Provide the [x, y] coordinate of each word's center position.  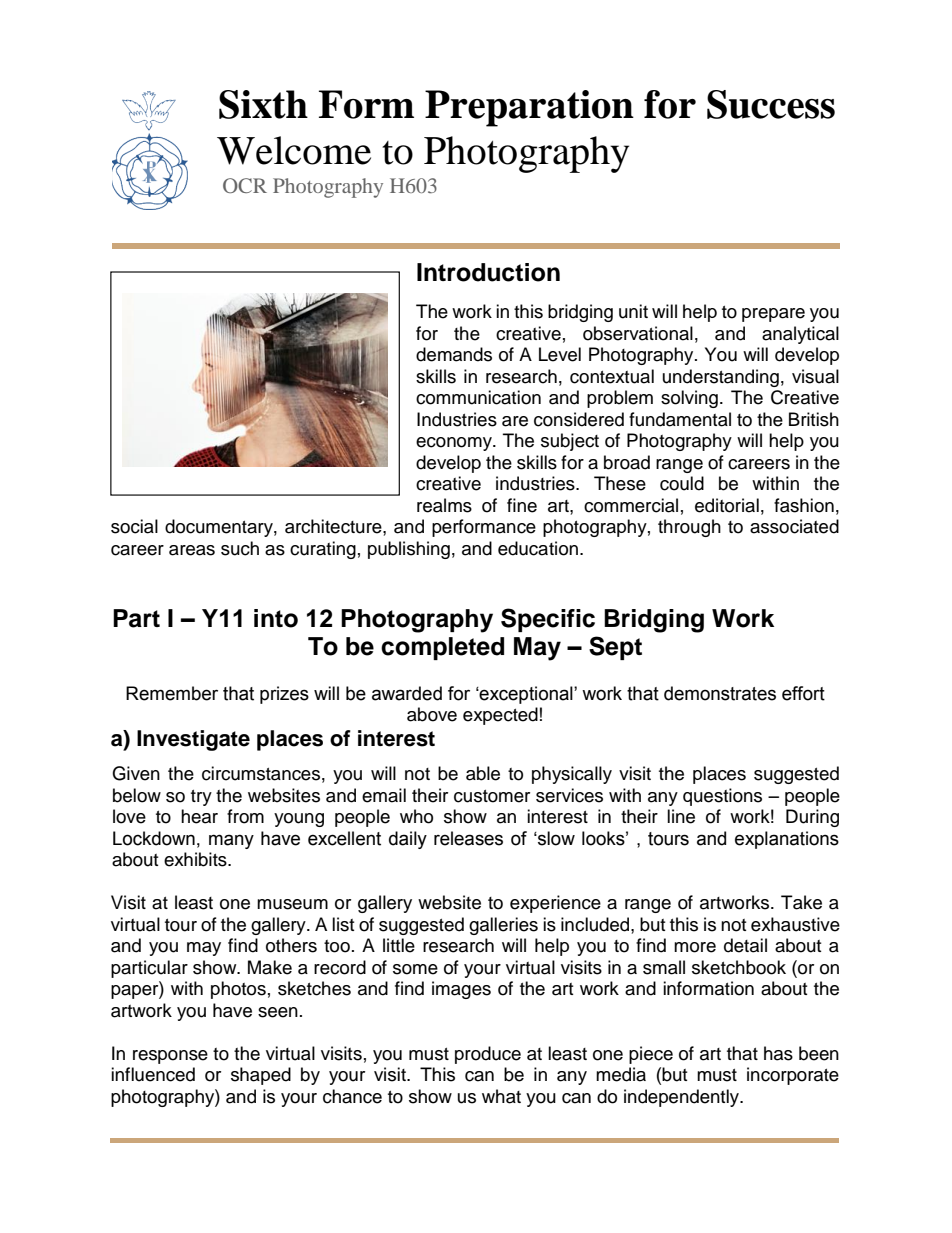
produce [488, 1055]
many [231, 841]
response [170, 1057]
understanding [721, 378]
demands [454, 354]
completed [442, 648]
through [689, 528]
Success [771, 104]
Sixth [263, 104]
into [276, 618]
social [134, 526]
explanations [787, 840]
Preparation [529, 108]
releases [468, 838]
